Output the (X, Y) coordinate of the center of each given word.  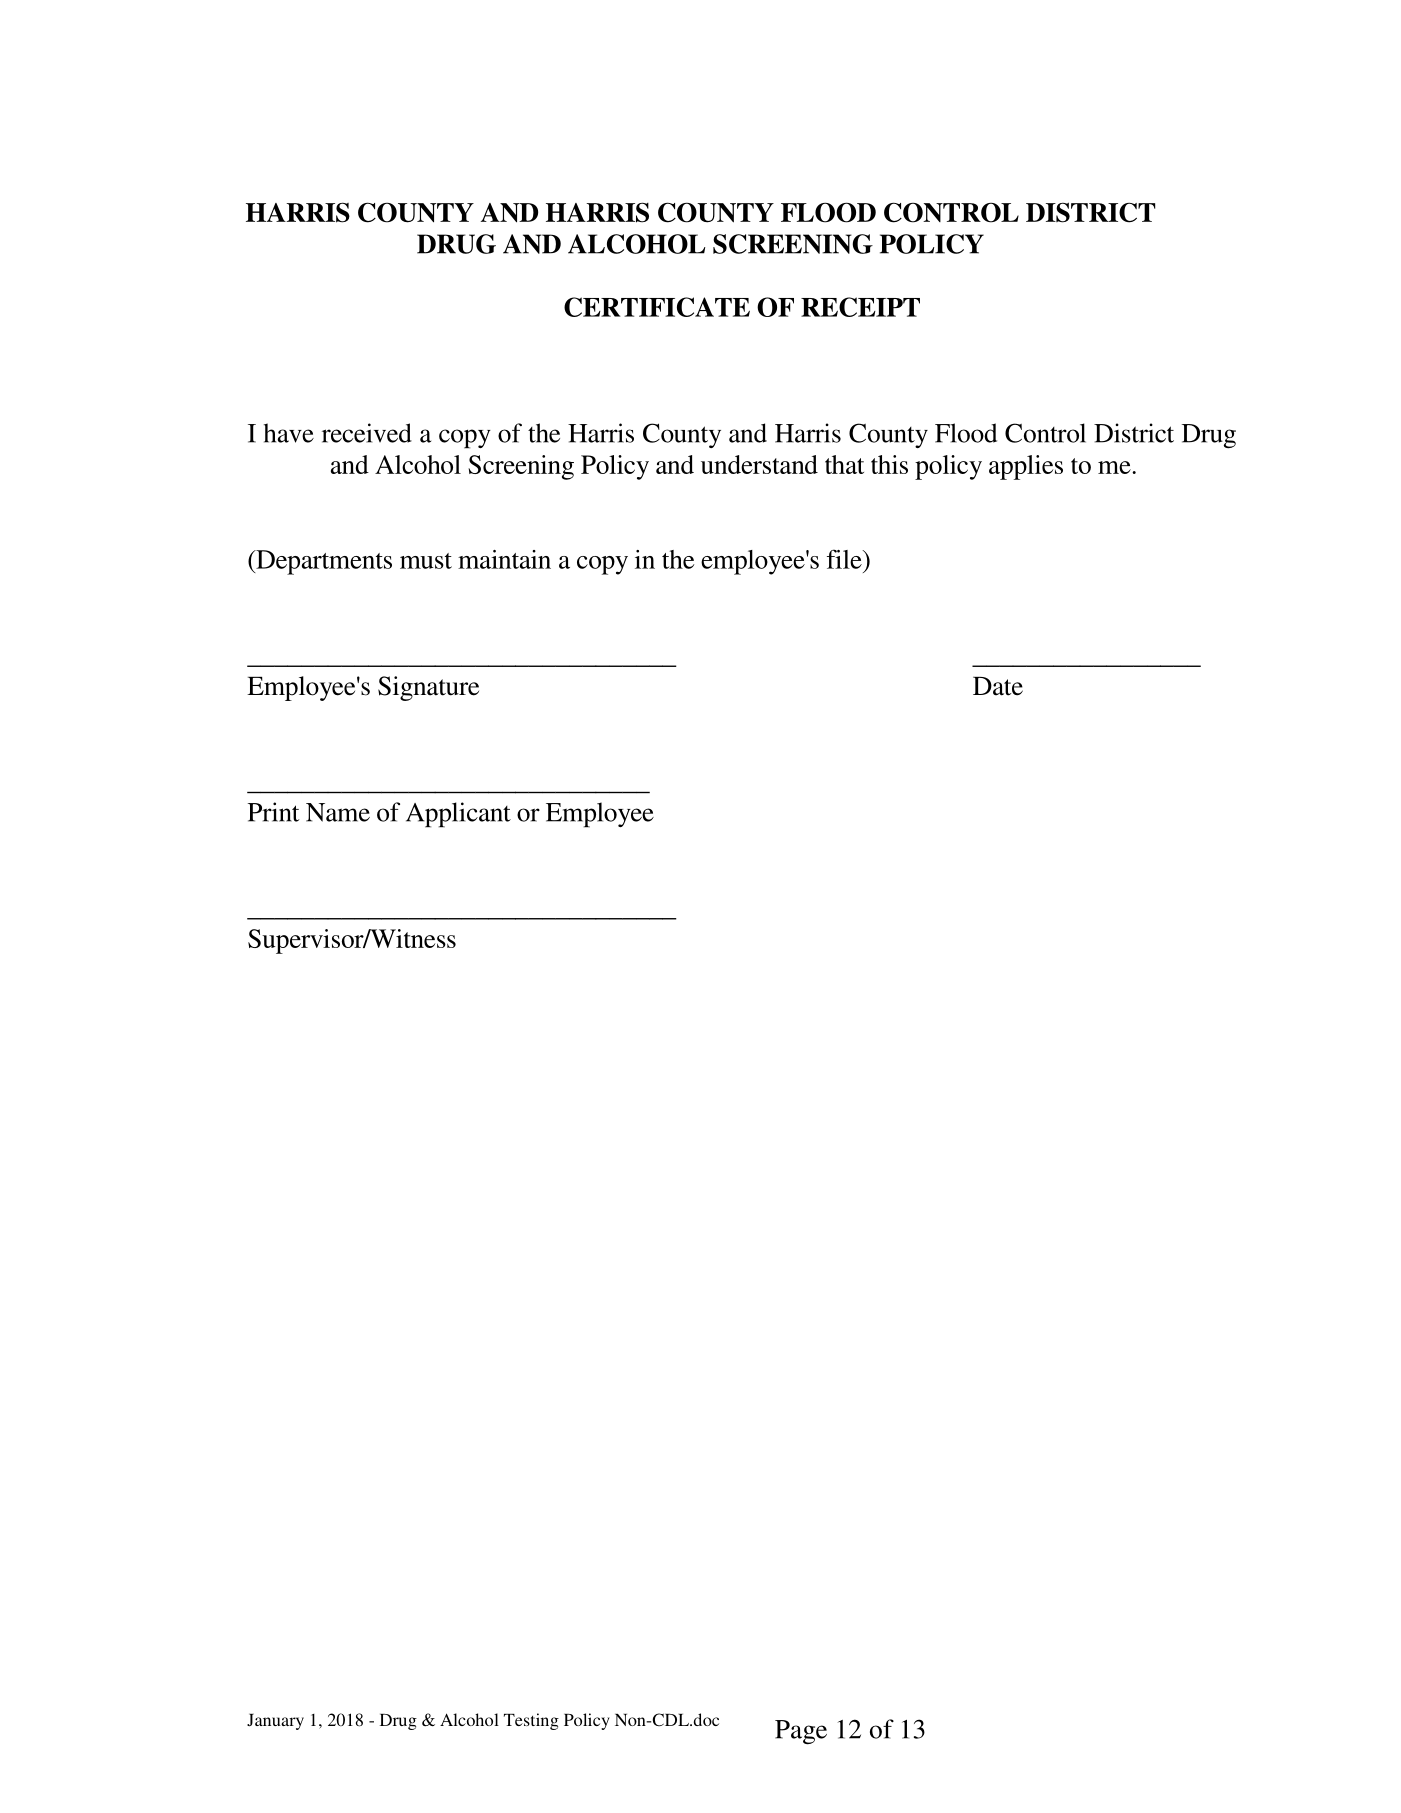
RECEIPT (860, 307)
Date (998, 686)
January (275, 1722)
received (367, 433)
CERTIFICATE (657, 307)
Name (338, 812)
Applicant (458, 815)
